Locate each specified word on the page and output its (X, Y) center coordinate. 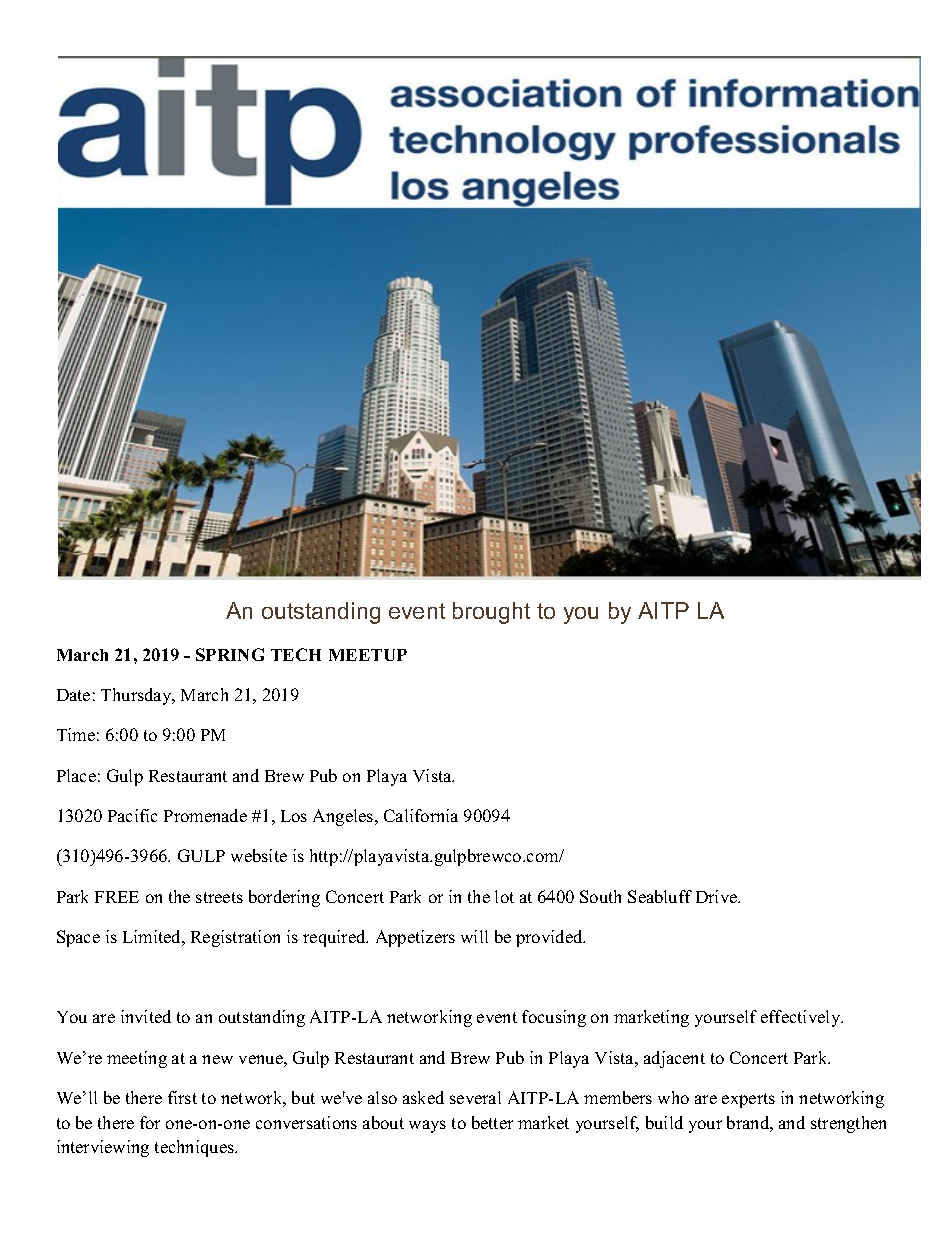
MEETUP (368, 655)
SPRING (230, 654)
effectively (802, 1018)
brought (491, 613)
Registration (235, 938)
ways (427, 1126)
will (474, 936)
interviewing (103, 1148)
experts (748, 1100)
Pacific (132, 815)
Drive (718, 896)
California (421, 815)
